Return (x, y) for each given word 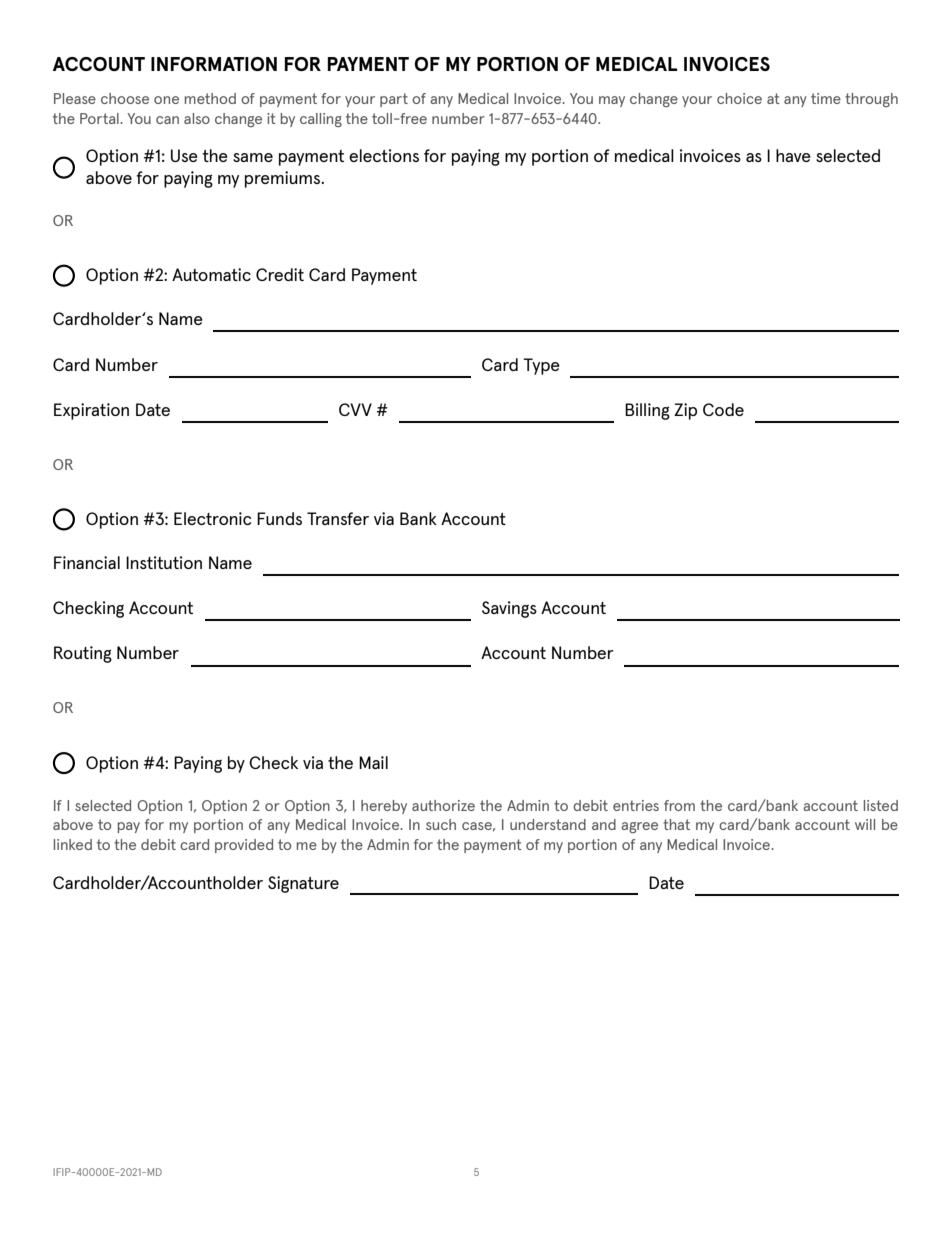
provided (244, 846)
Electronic (212, 518)
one (166, 100)
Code (723, 409)
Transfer (338, 518)
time (826, 98)
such (441, 824)
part (394, 100)
